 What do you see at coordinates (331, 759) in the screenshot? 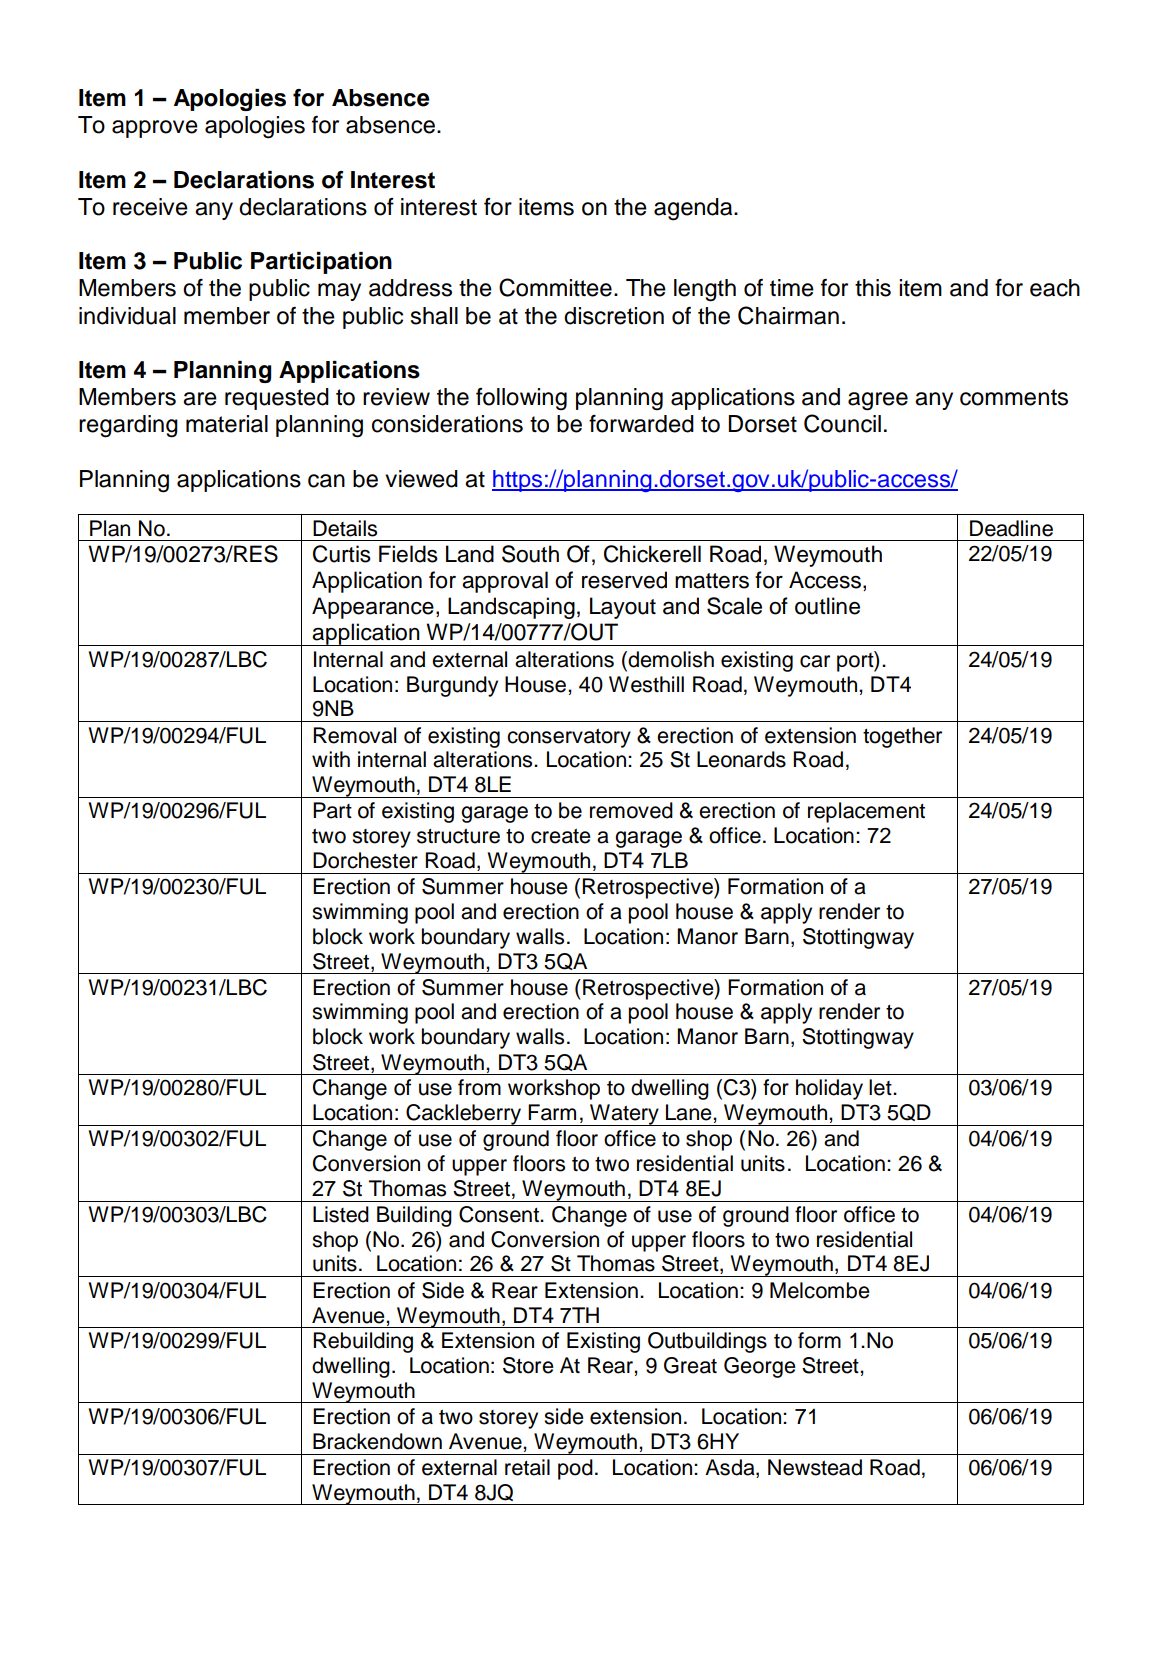
I see `with` at bounding box center [331, 759].
